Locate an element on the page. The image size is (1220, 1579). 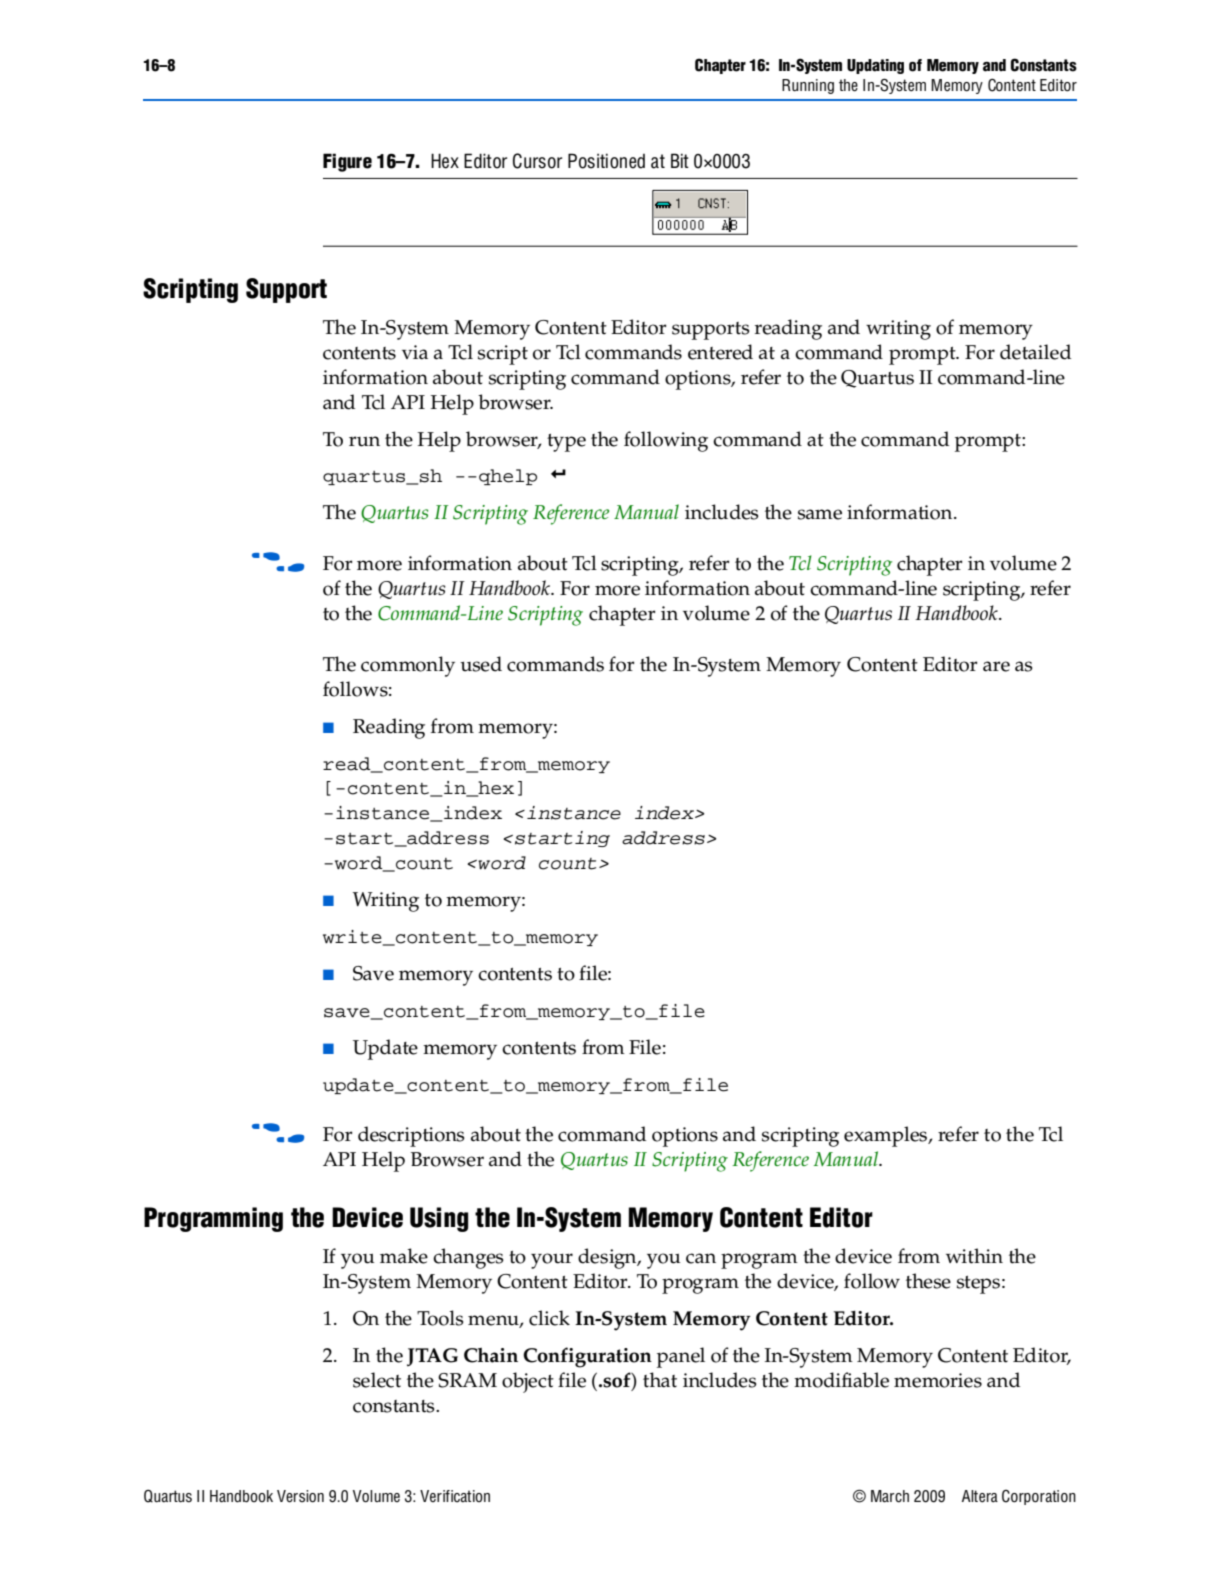
same is located at coordinates (820, 514).
